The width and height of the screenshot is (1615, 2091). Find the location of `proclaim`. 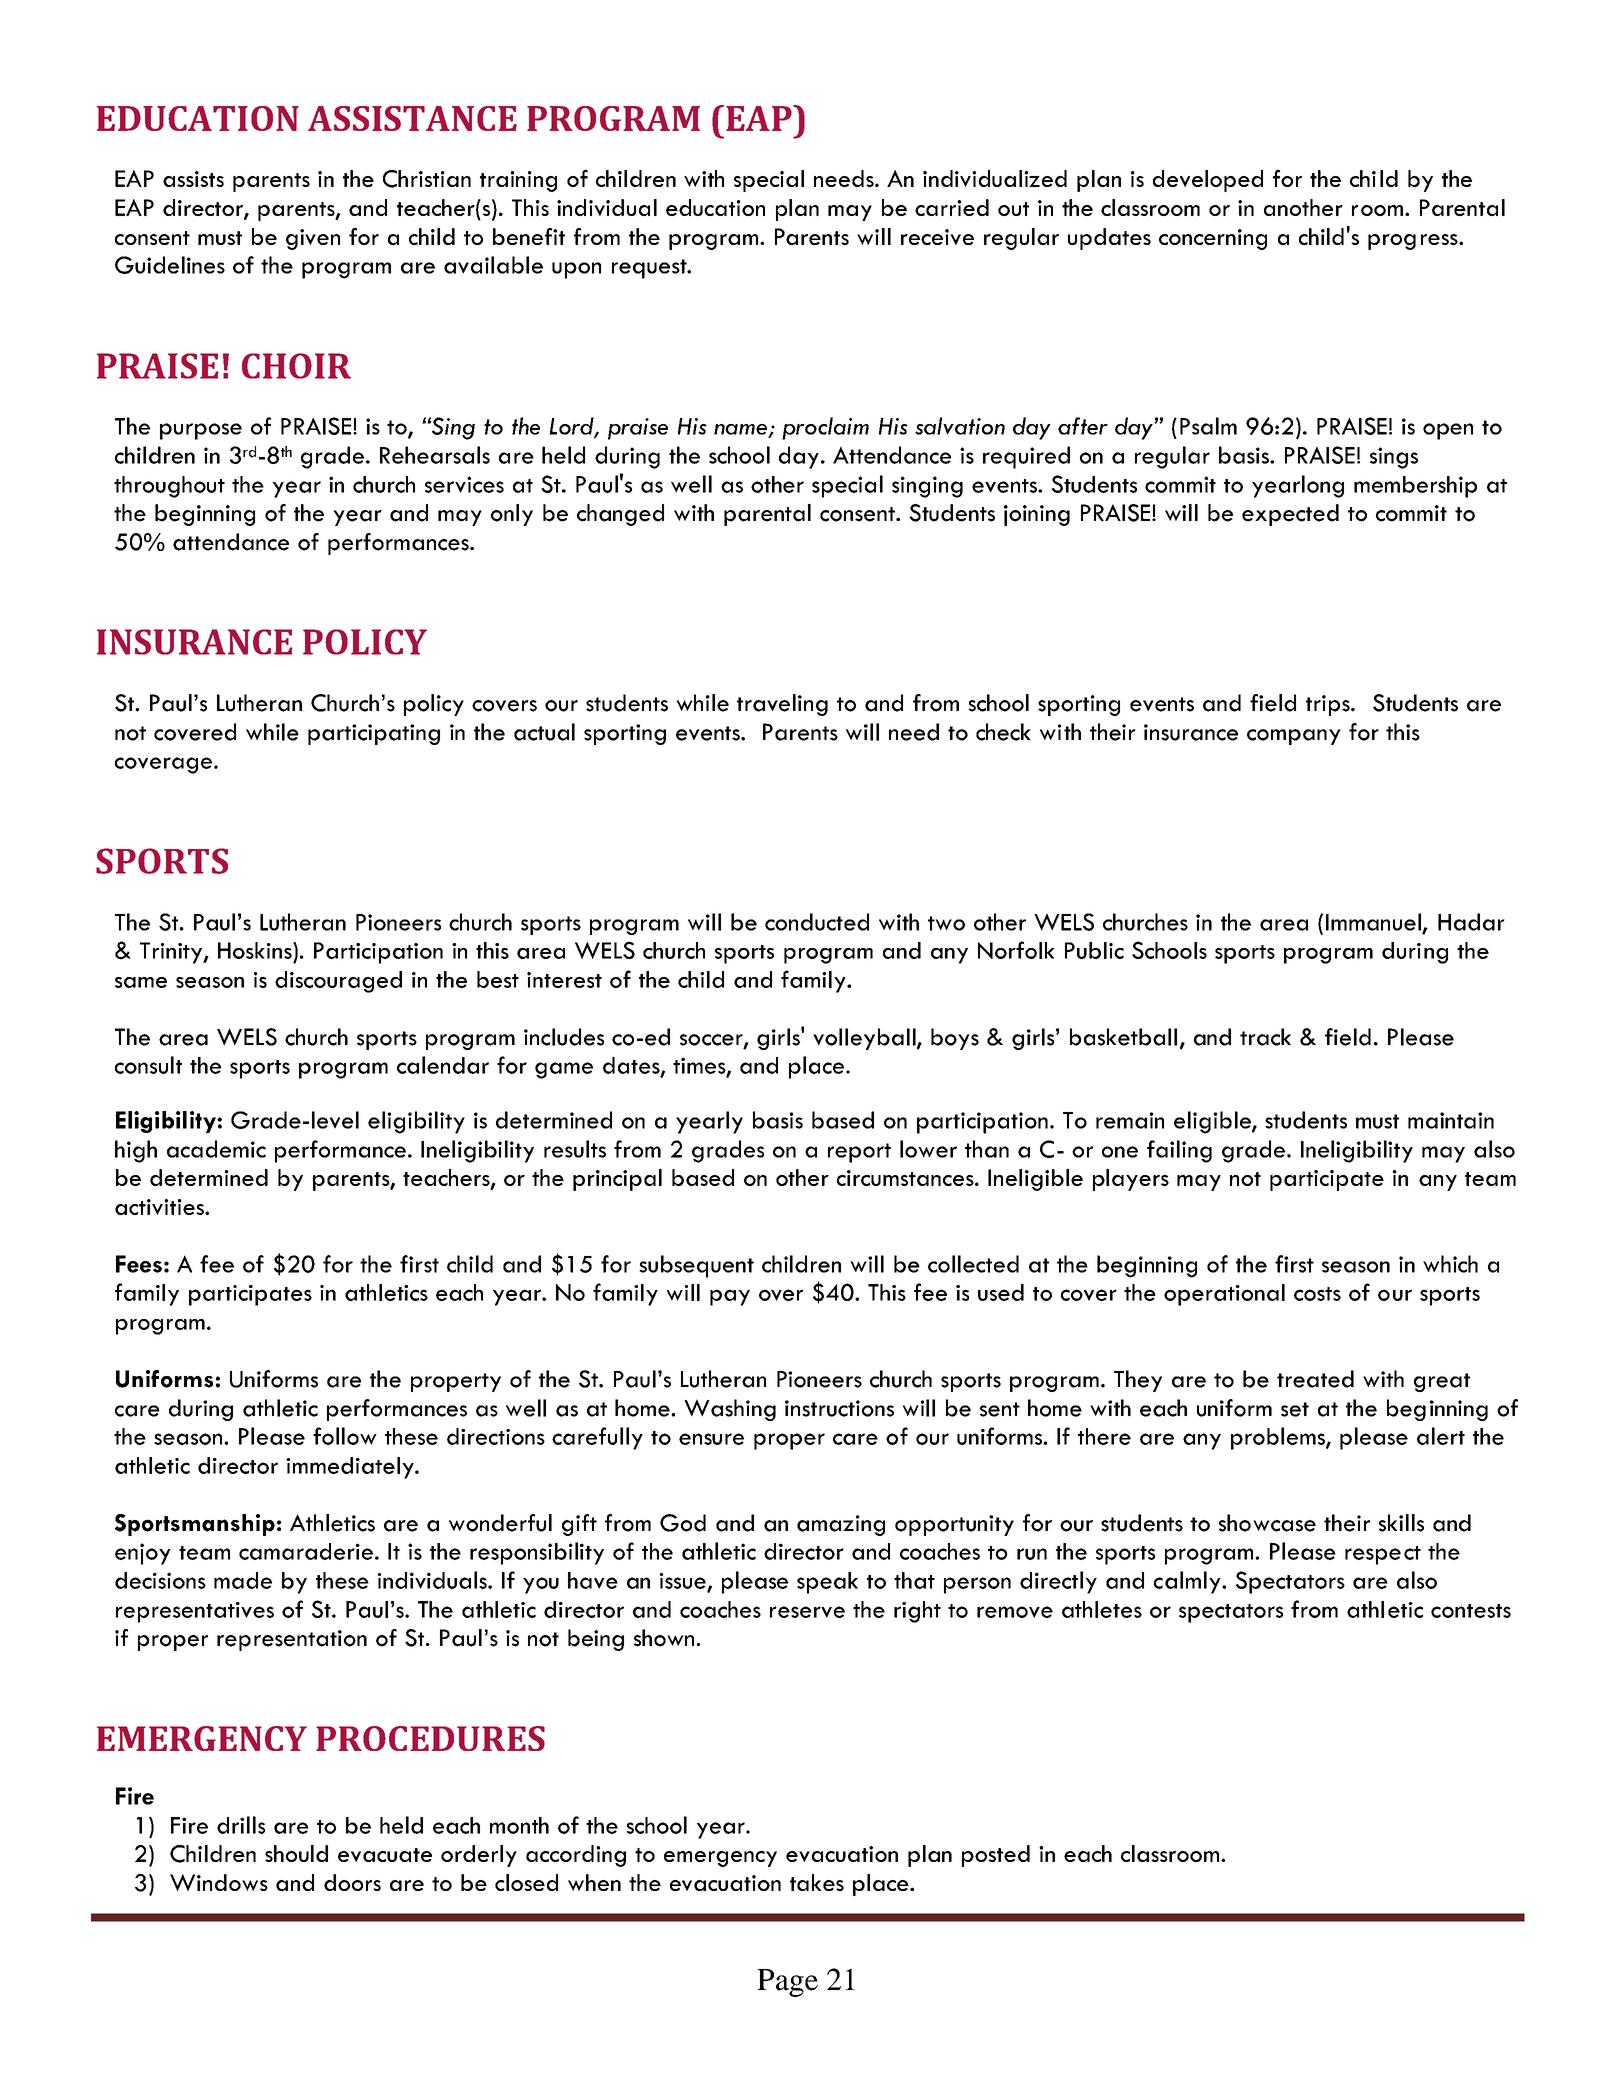

proclaim is located at coordinates (825, 428).
